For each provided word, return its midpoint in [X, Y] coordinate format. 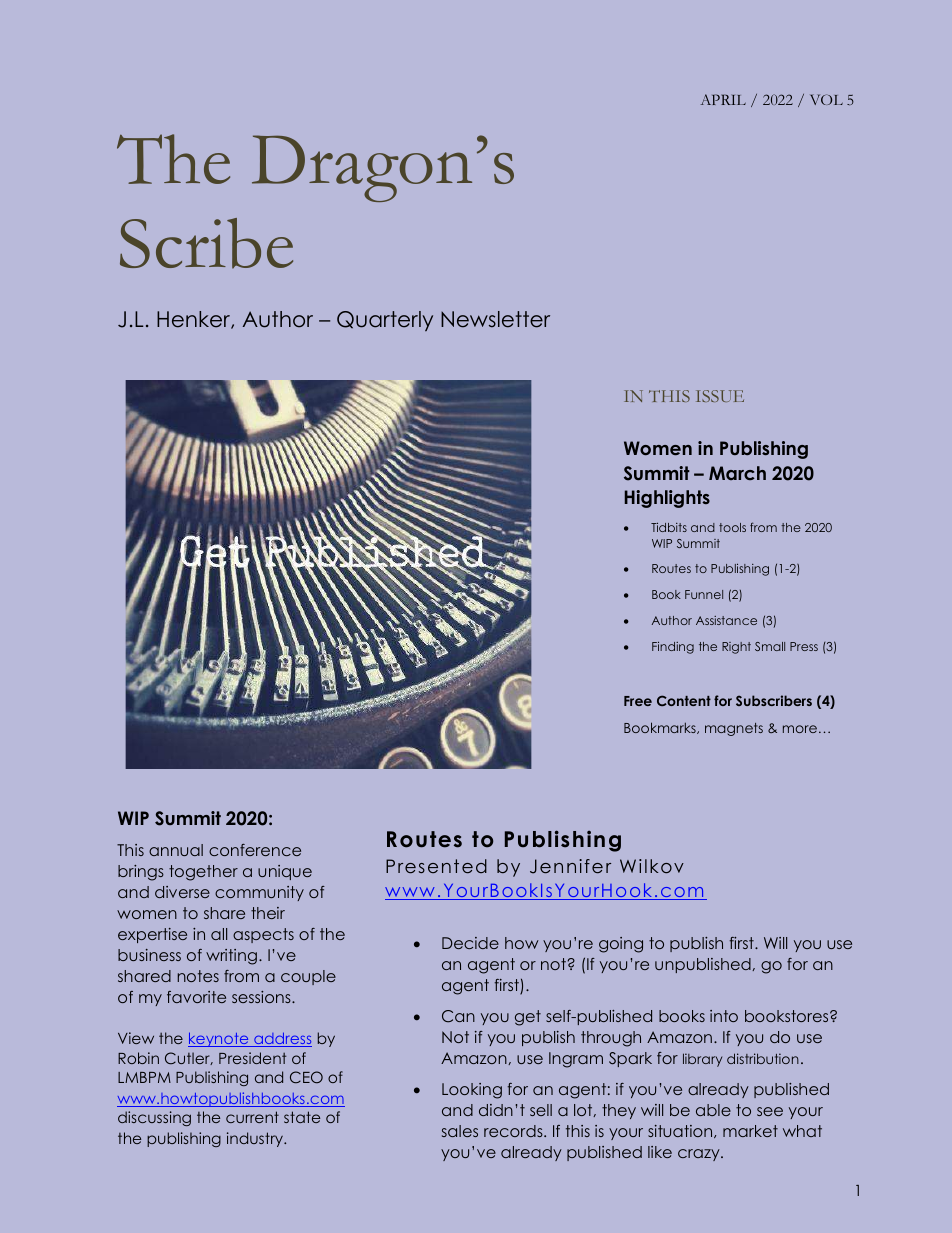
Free [638, 701]
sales [460, 1131]
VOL [826, 99]
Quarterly [385, 321]
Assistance [726, 620]
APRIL [723, 99]
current [252, 1117]
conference [255, 850]
